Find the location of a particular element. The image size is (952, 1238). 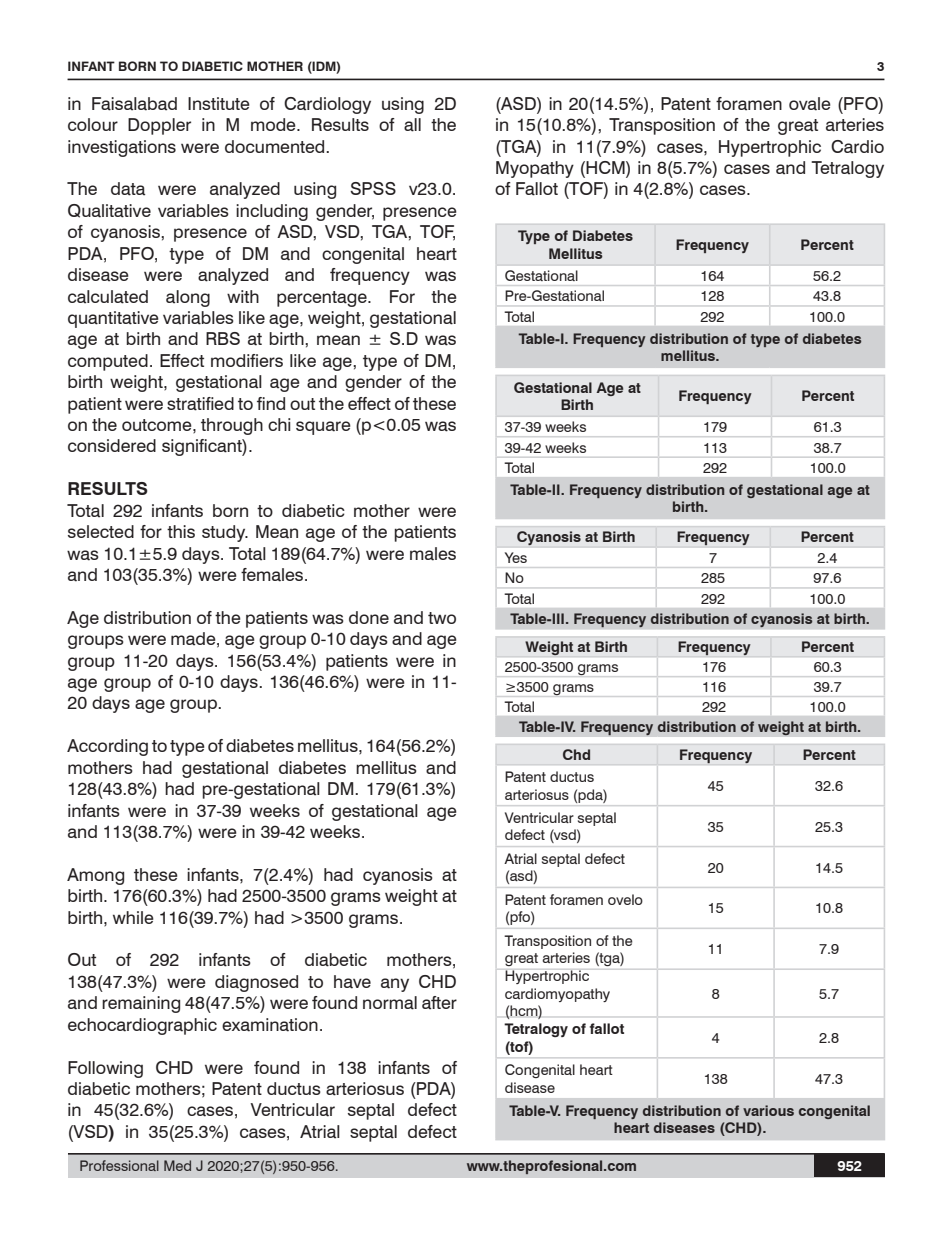

Yes is located at coordinates (516, 557).
